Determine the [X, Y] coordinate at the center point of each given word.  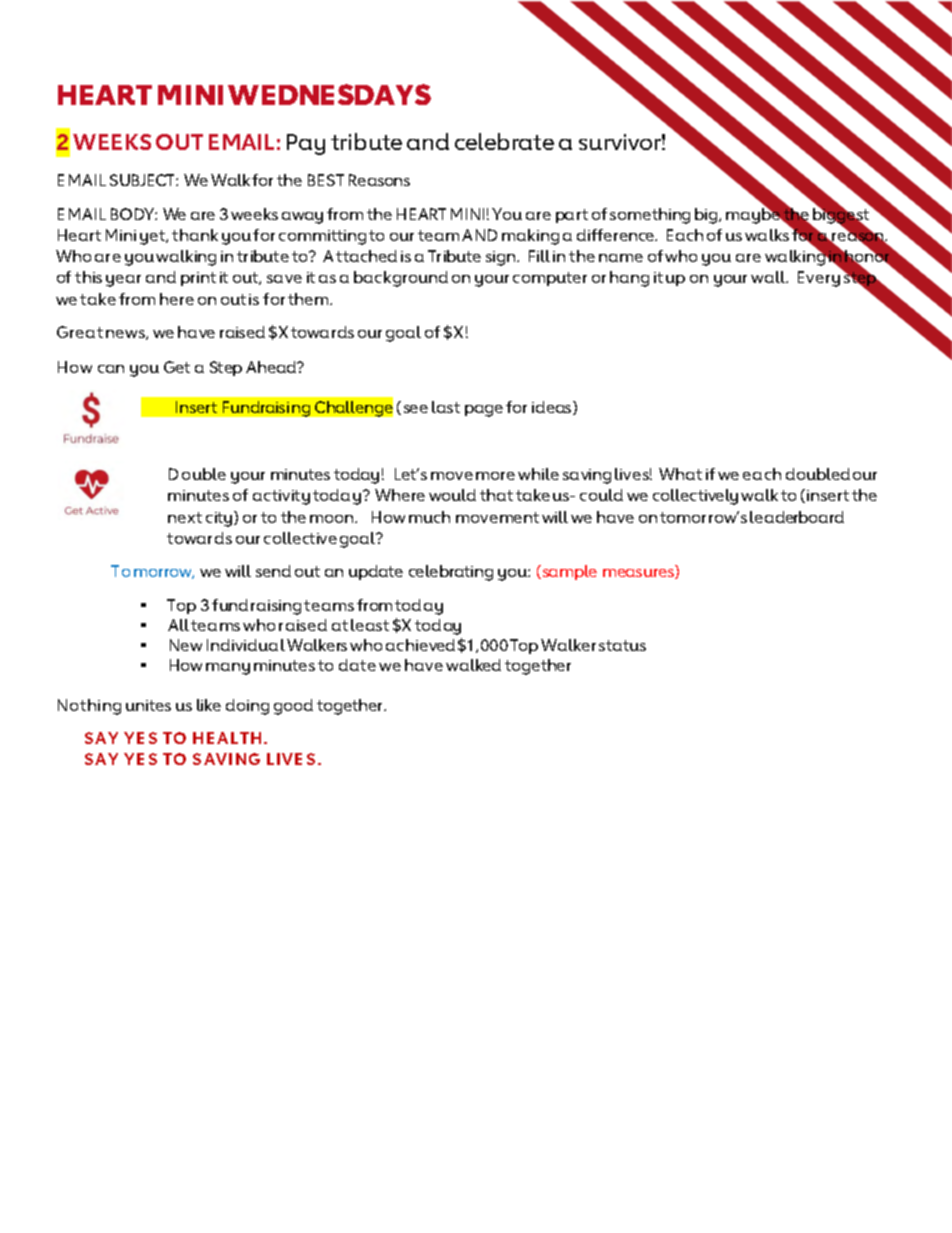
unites [148, 705]
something [650, 216]
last [446, 407]
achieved [420, 645]
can [111, 369]
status [622, 645]
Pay [306, 144]
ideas [553, 408]
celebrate [504, 141]
